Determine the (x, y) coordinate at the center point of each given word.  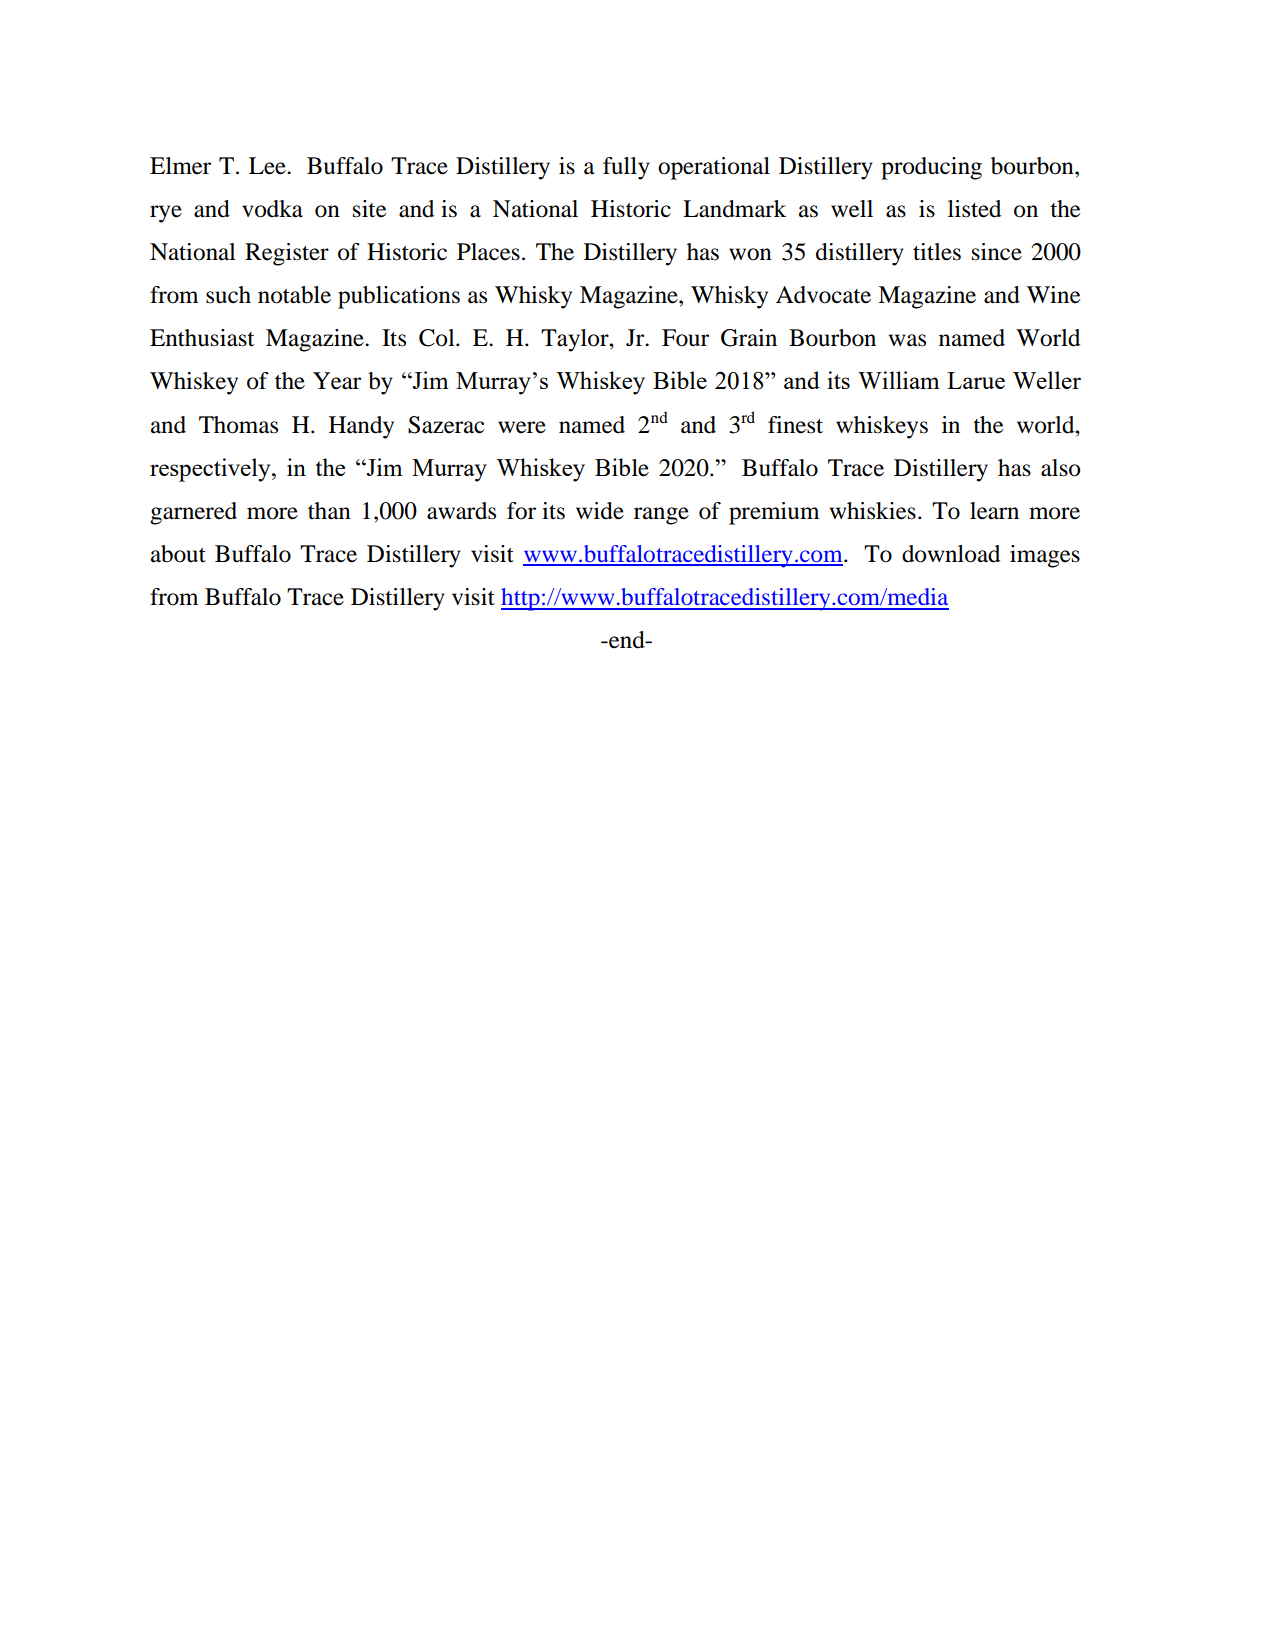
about (178, 554)
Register (287, 254)
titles (937, 252)
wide (600, 511)
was (907, 340)
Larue (976, 380)
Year (337, 381)
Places (488, 252)
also (1061, 468)
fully (626, 168)
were (522, 427)
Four (685, 338)
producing (931, 168)
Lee (268, 166)
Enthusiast (202, 338)
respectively (211, 470)
